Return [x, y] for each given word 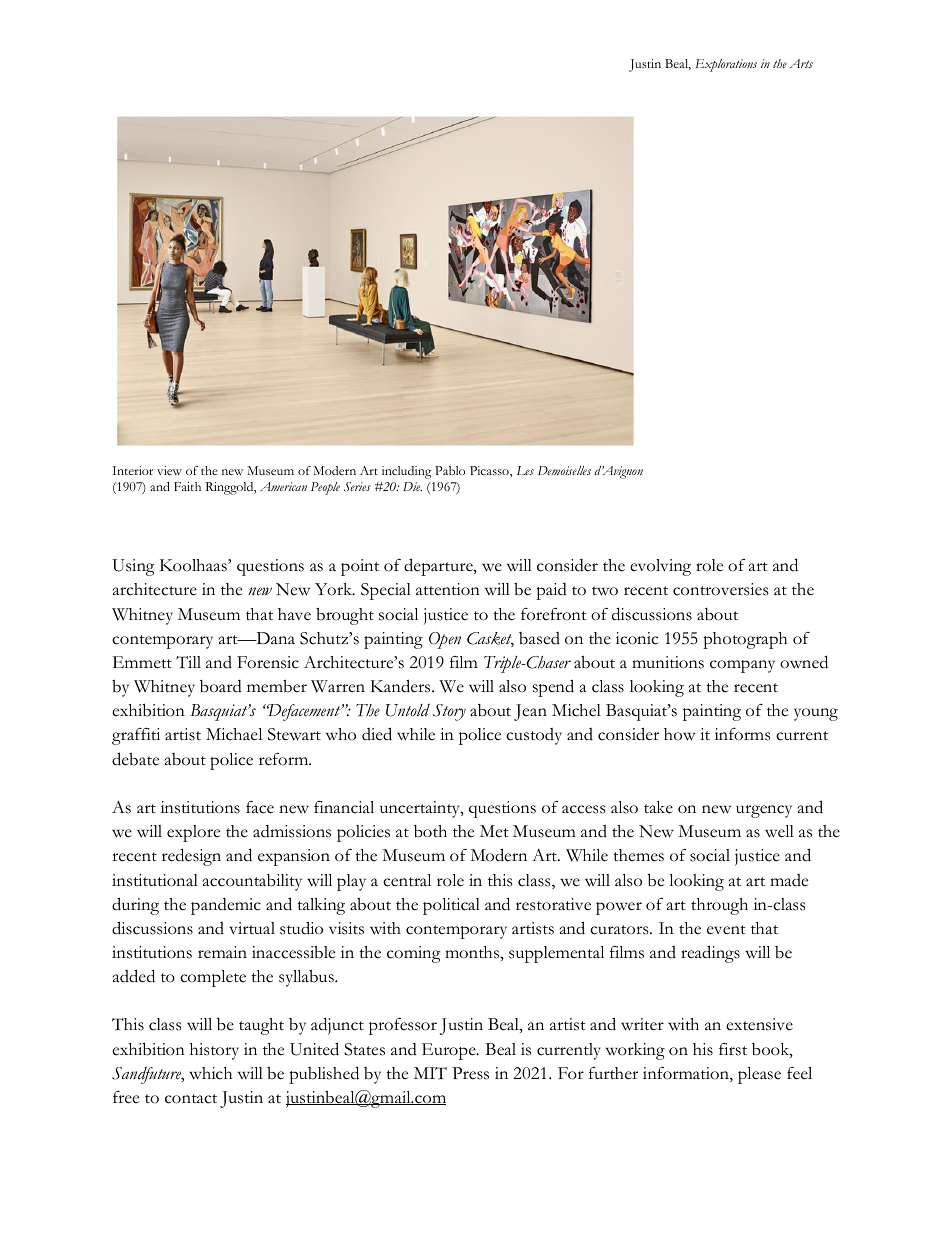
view [169, 470]
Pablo [450, 470]
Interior [132, 470]
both [430, 831]
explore [193, 833]
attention [448, 589]
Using [133, 567]
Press [470, 1073]
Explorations [726, 65]
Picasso [490, 472]
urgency [764, 811]
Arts [801, 63]
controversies [720, 589]
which [210, 1073]
